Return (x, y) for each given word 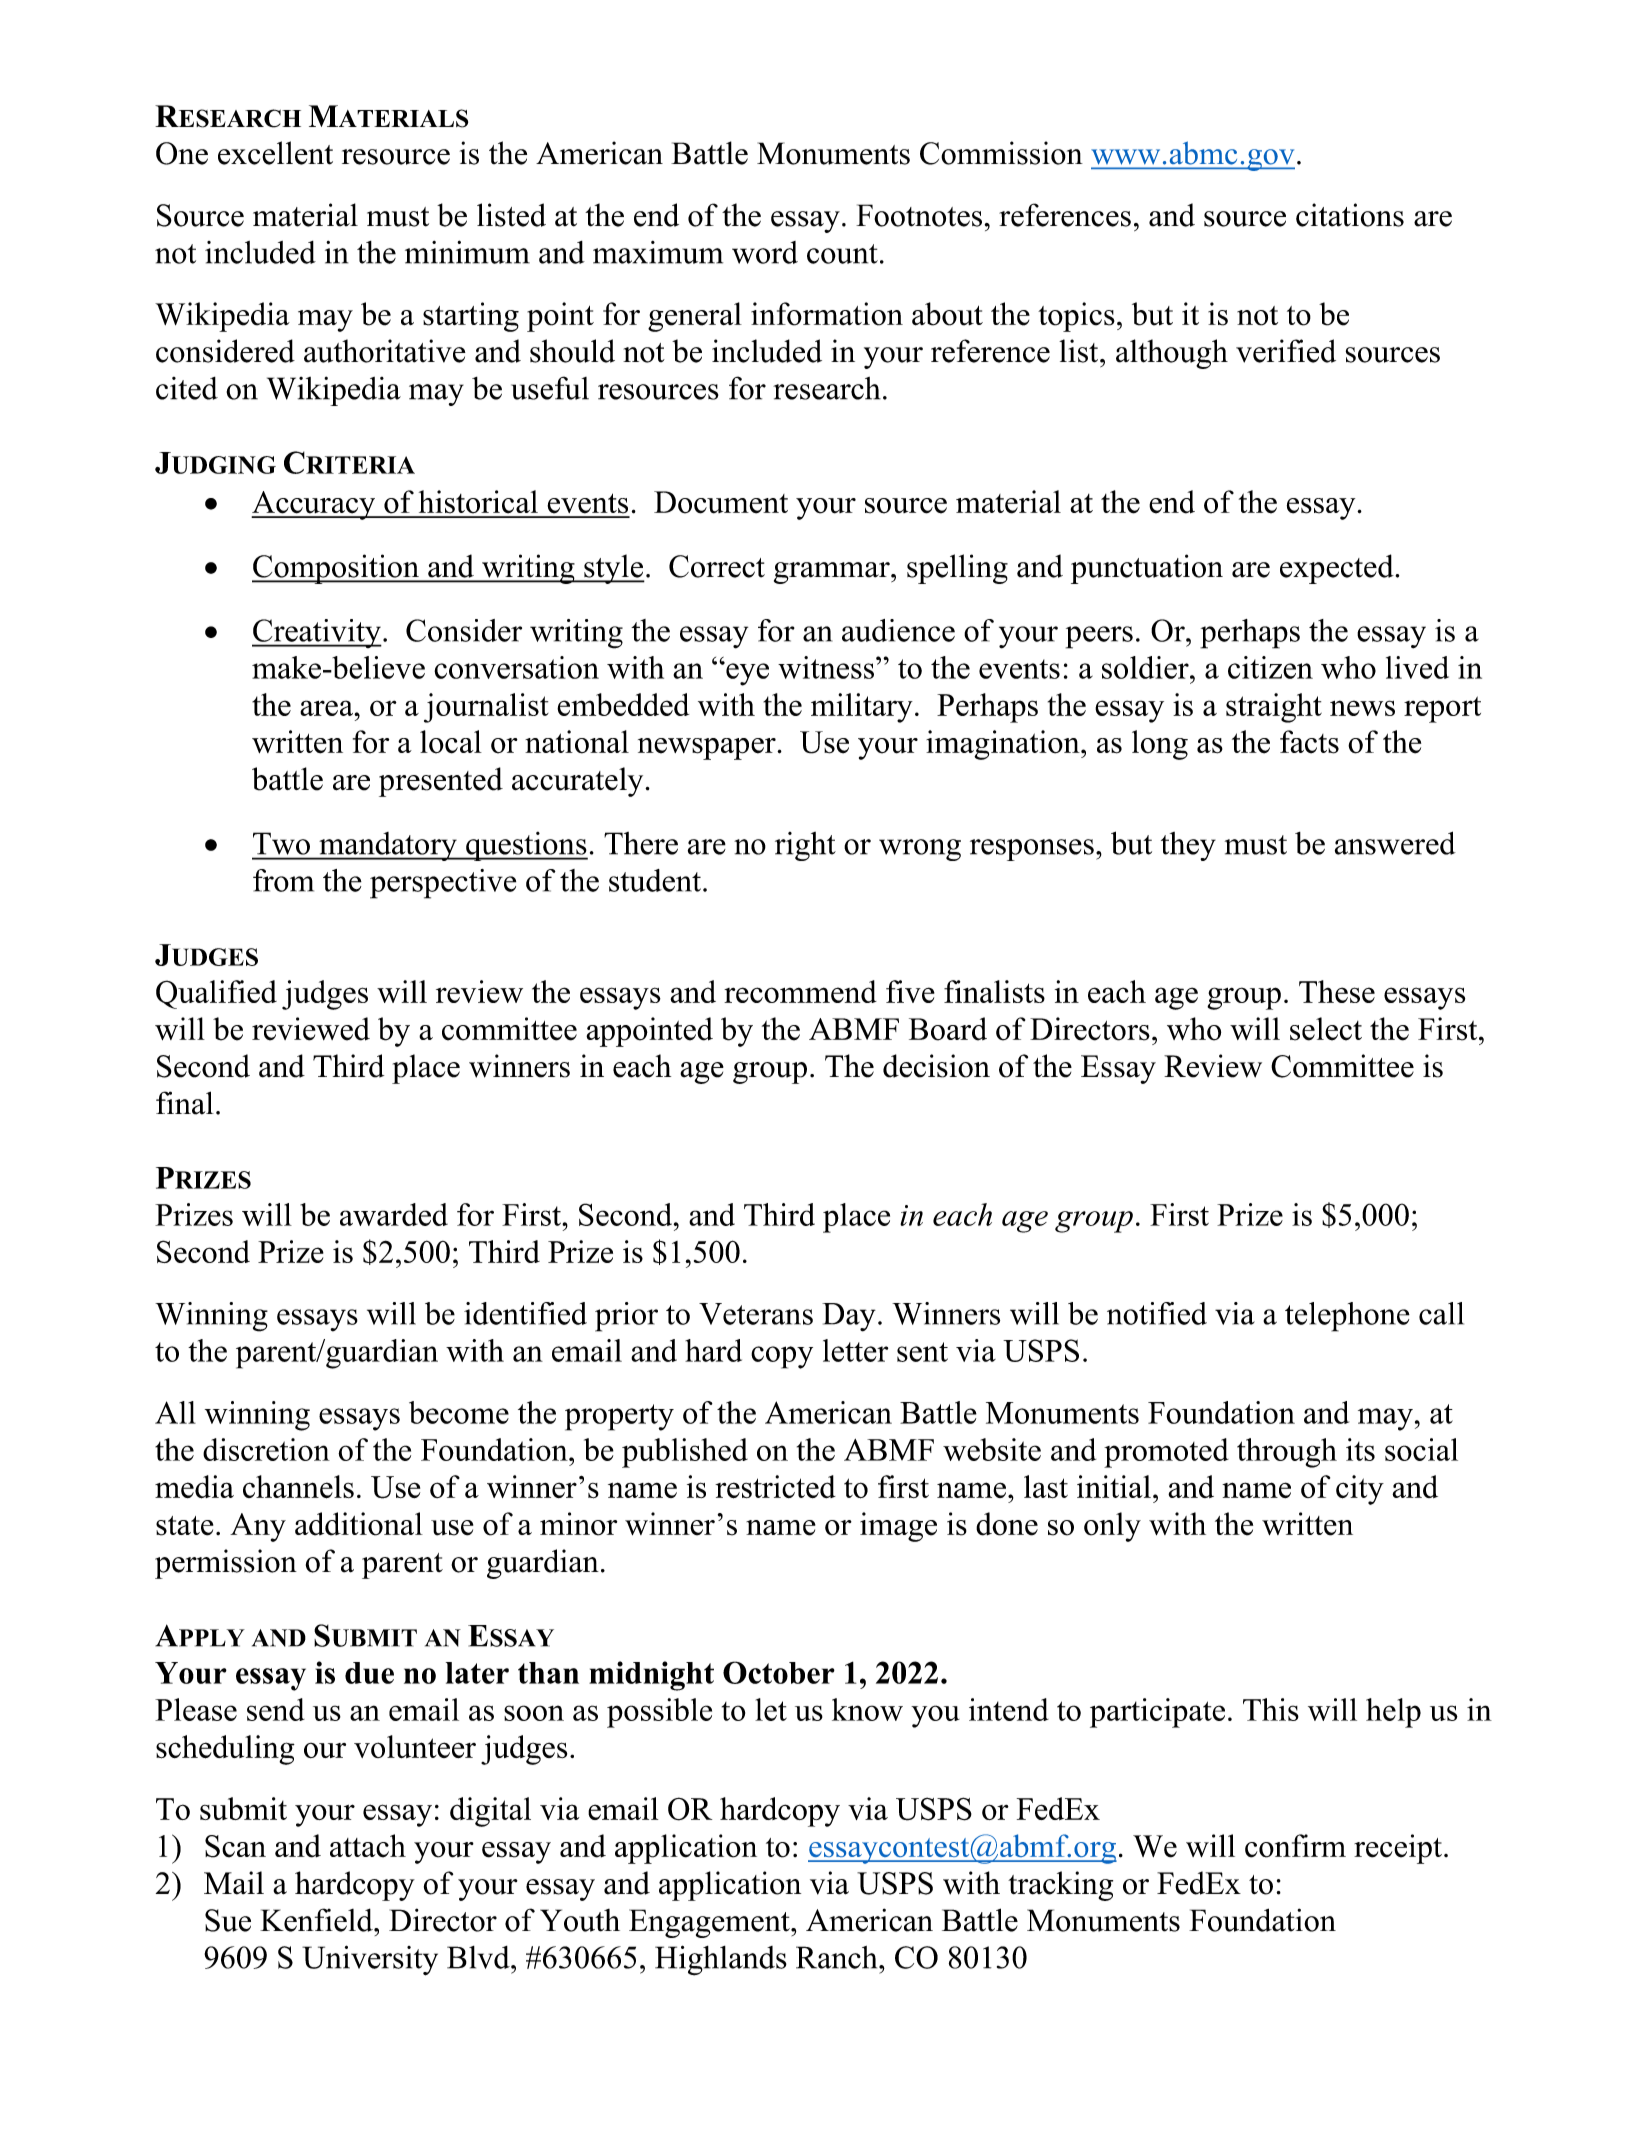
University (370, 1960)
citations (1350, 215)
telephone (1347, 1317)
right (805, 846)
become (459, 1412)
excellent (275, 153)
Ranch (838, 1957)
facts (1309, 742)
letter (855, 1350)
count (842, 254)
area (328, 708)
